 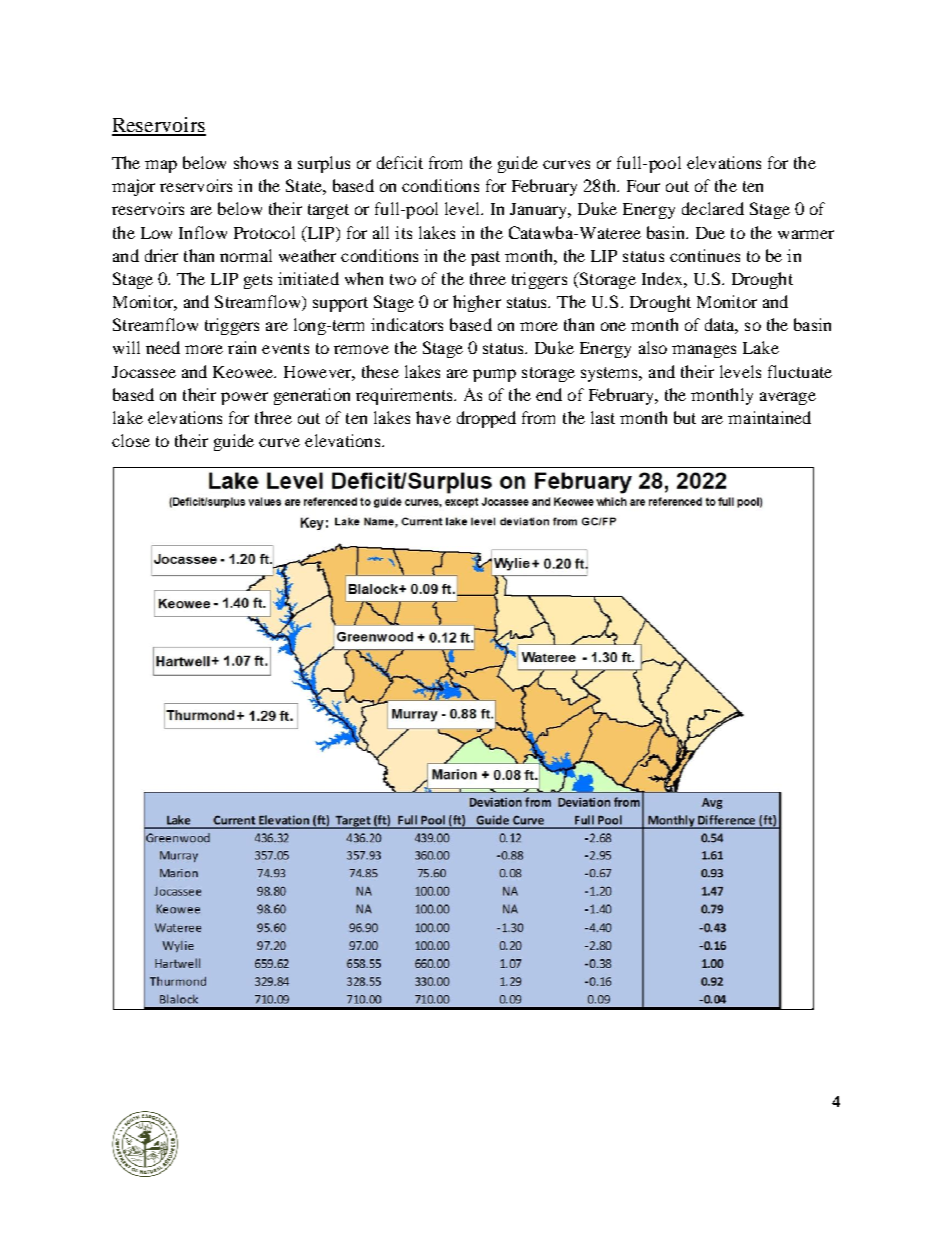 I want to click on rain, so click(x=242, y=347).
